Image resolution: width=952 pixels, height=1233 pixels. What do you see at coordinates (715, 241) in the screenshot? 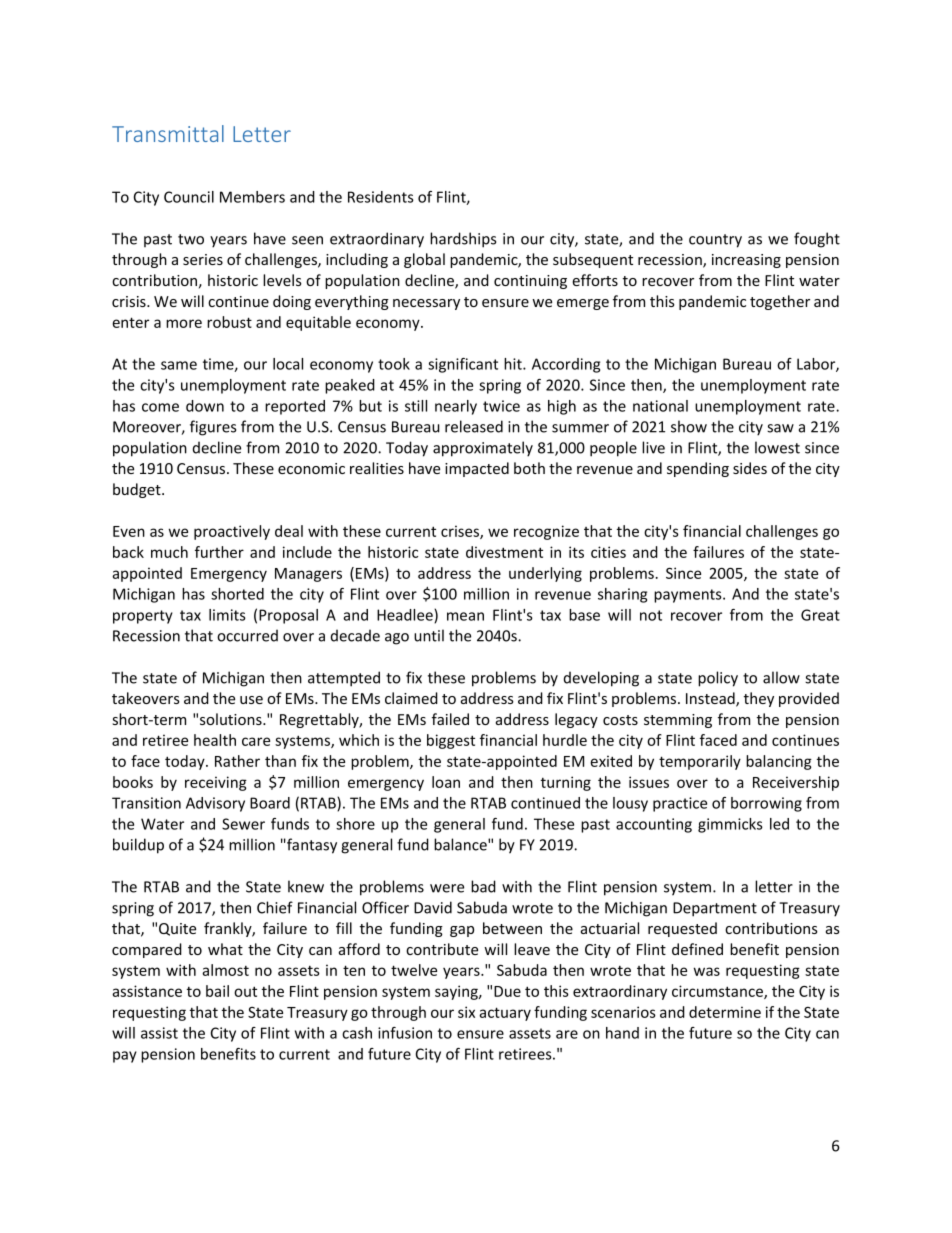
I see `country` at bounding box center [715, 241].
